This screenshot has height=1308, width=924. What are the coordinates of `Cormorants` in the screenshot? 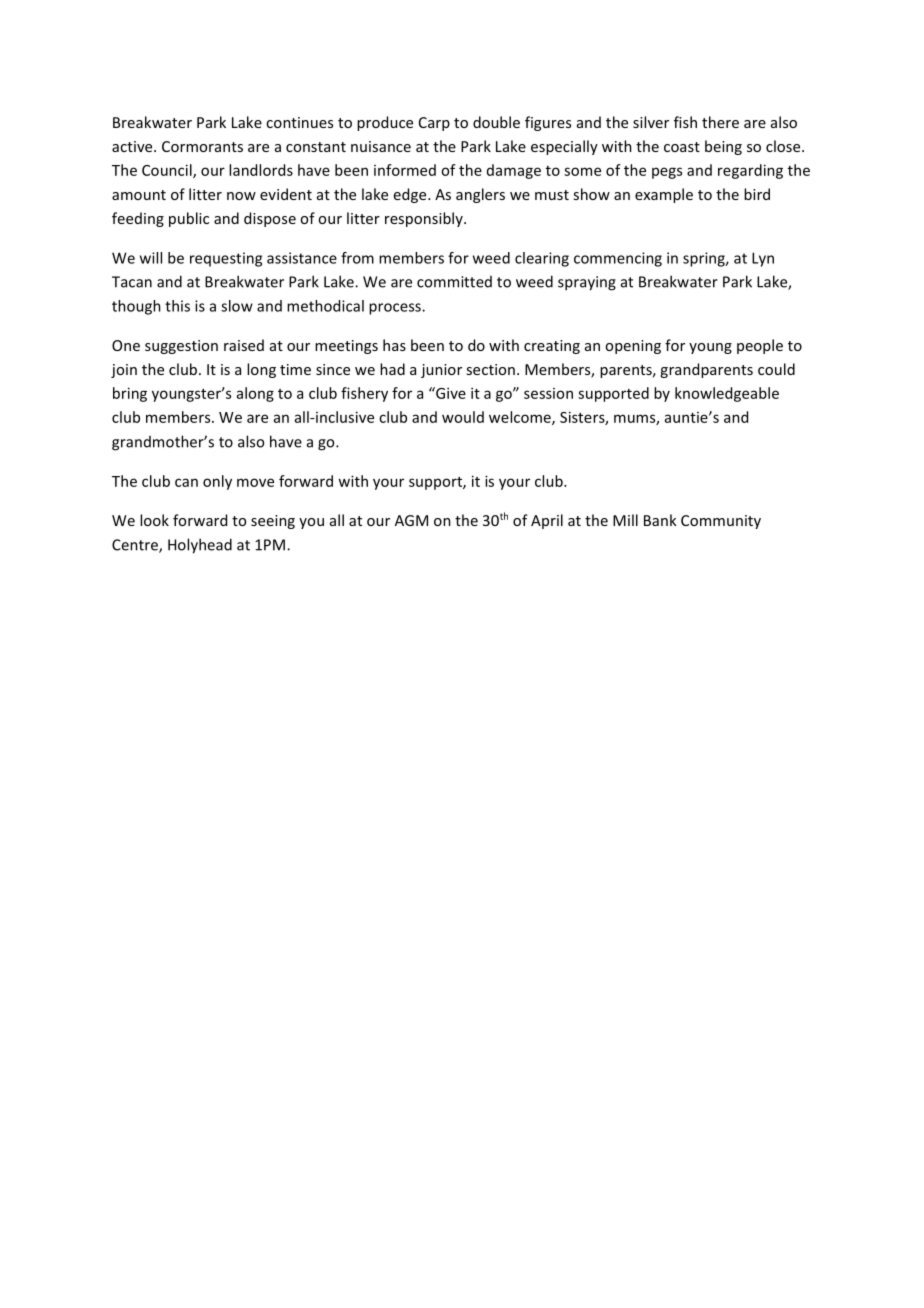 It's located at (202, 146).
